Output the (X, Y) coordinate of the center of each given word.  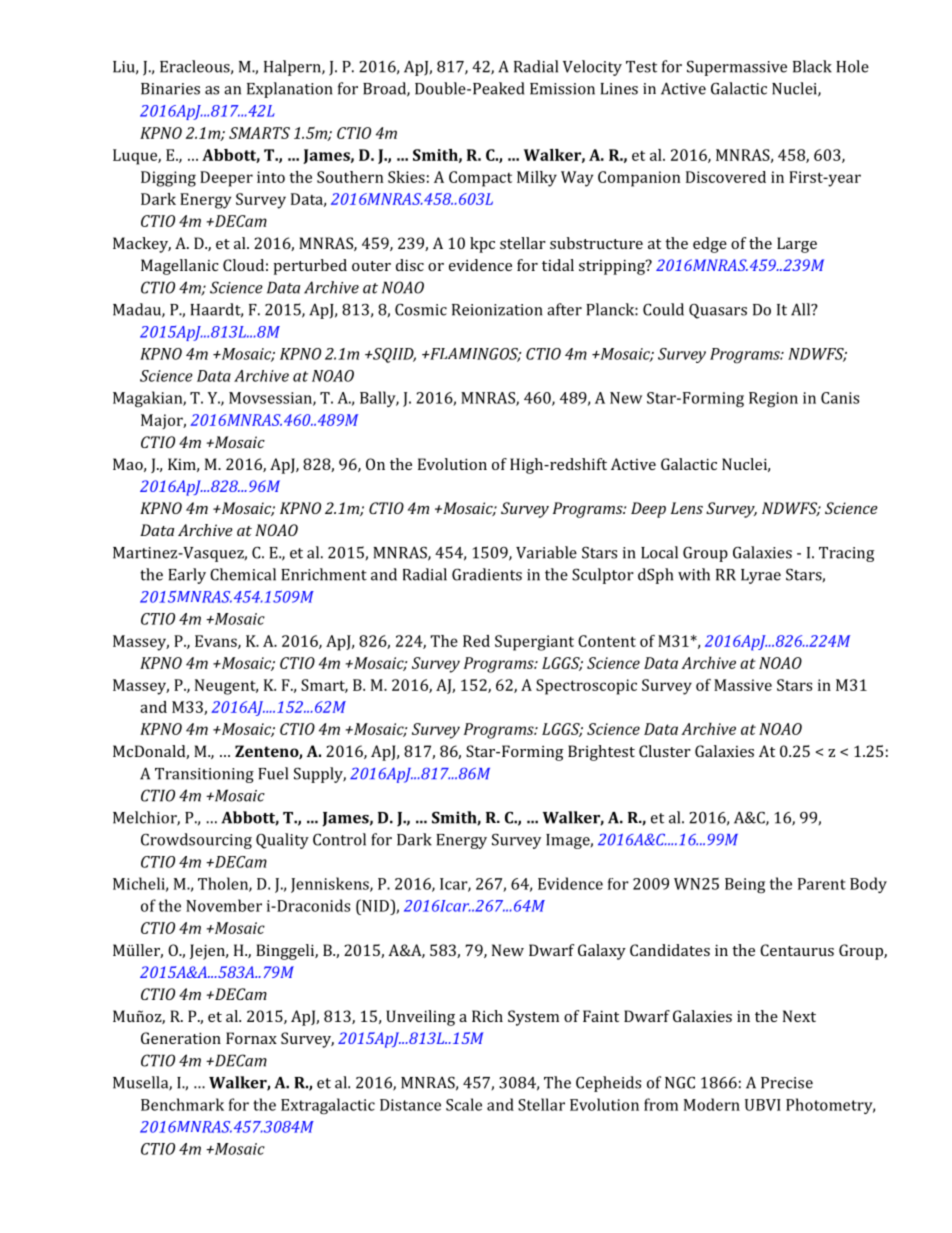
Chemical (243, 574)
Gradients (487, 574)
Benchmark (182, 1104)
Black (812, 66)
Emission (562, 89)
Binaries (170, 89)
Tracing (846, 554)
